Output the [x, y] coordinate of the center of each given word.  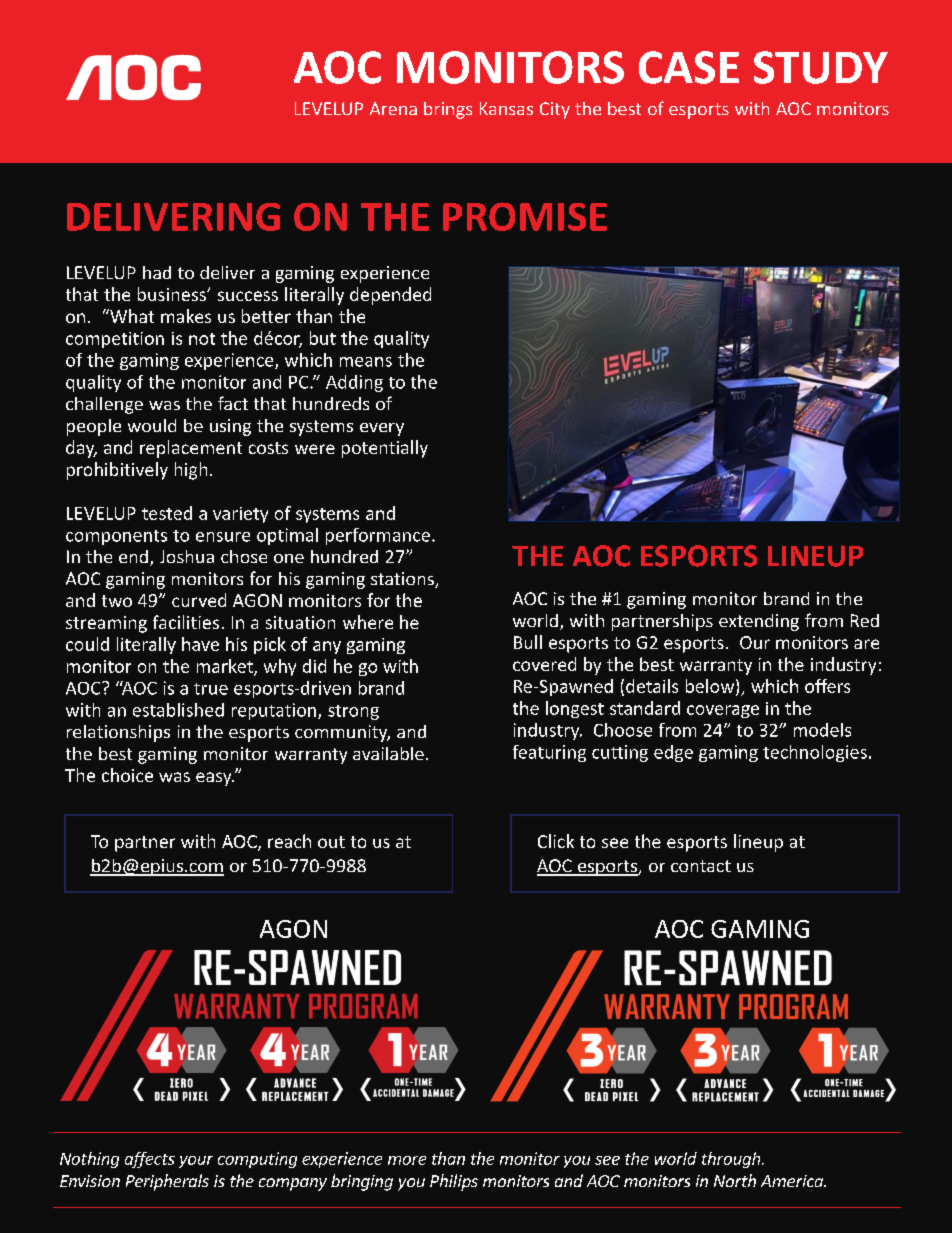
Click [556, 841]
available [388, 753]
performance [378, 536]
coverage [723, 711]
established [178, 710]
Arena [393, 108]
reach [289, 841]
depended [390, 296]
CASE [689, 67]
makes [186, 316]
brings [448, 110]
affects [150, 1160]
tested [167, 513]
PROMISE [525, 216]
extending [759, 622]
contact [701, 866]
